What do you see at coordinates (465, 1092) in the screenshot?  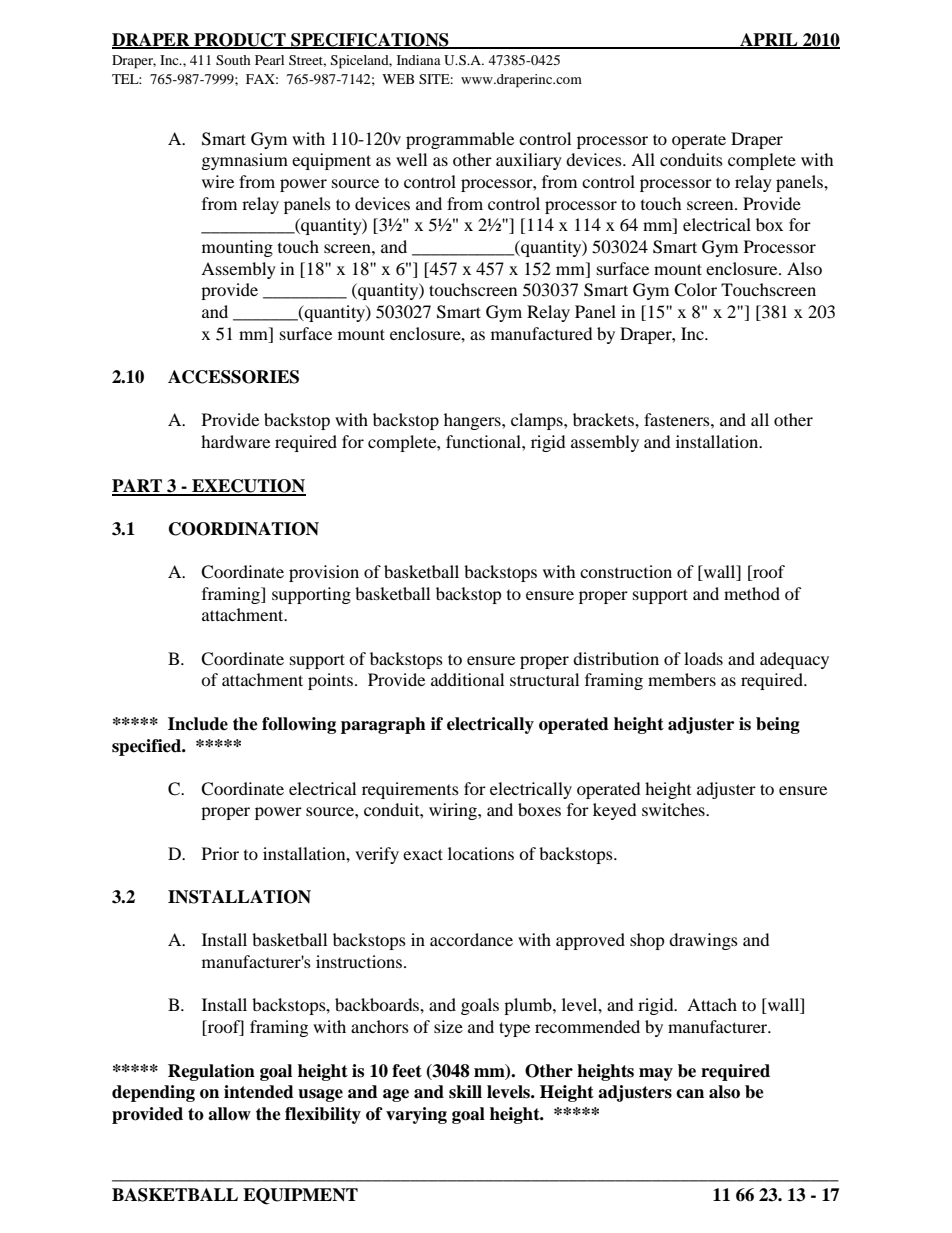 I see `skill` at bounding box center [465, 1092].
